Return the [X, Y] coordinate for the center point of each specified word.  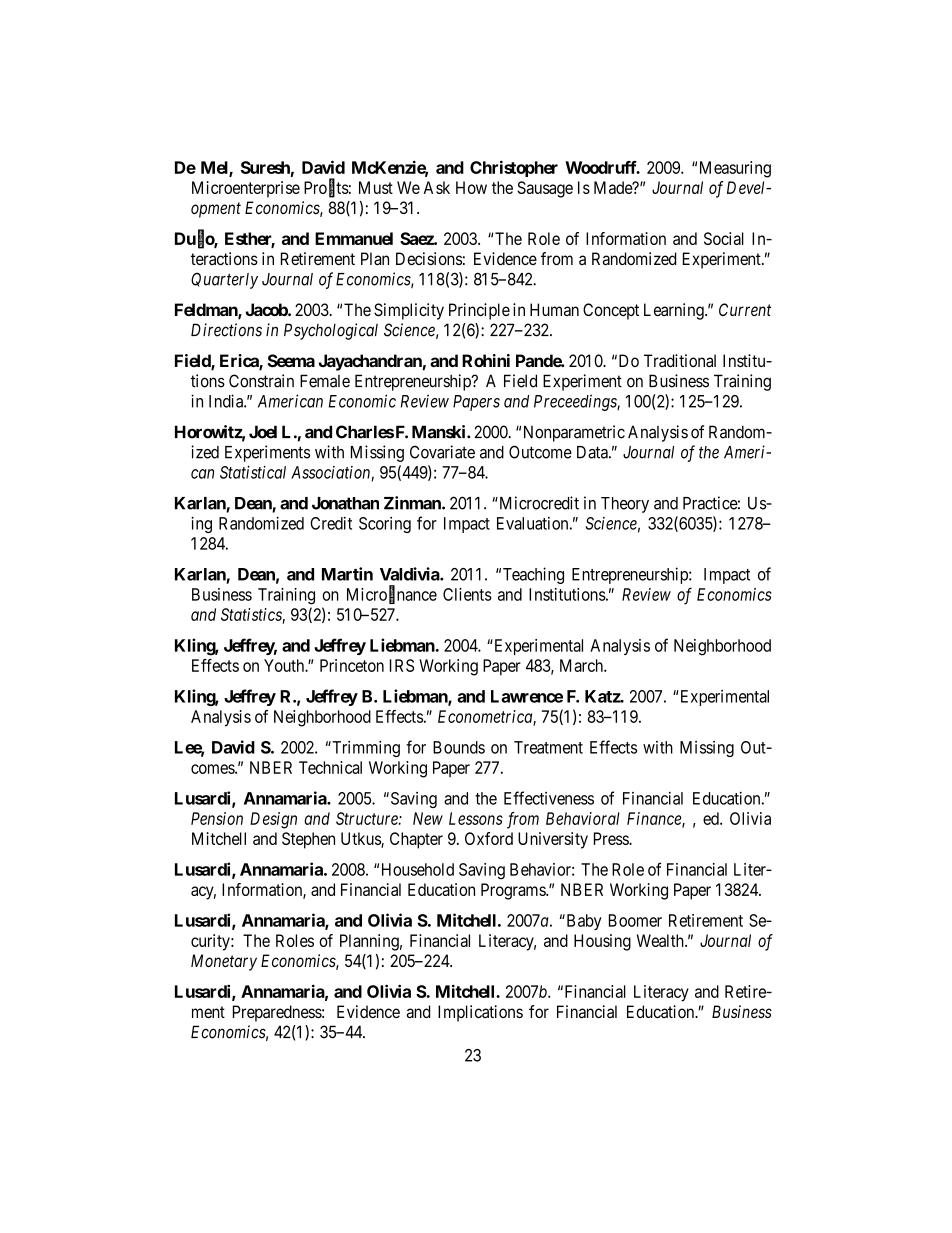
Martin [347, 574]
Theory [625, 505]
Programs [514, 891]
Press [612, 838]
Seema [291, 360]
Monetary [224, 962]
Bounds [459, 747]
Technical [330, 767]
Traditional [680, 360]
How [471, 187]
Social [724, 238]
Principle [479, 311]
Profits [326, 188]
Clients [467, 594]
